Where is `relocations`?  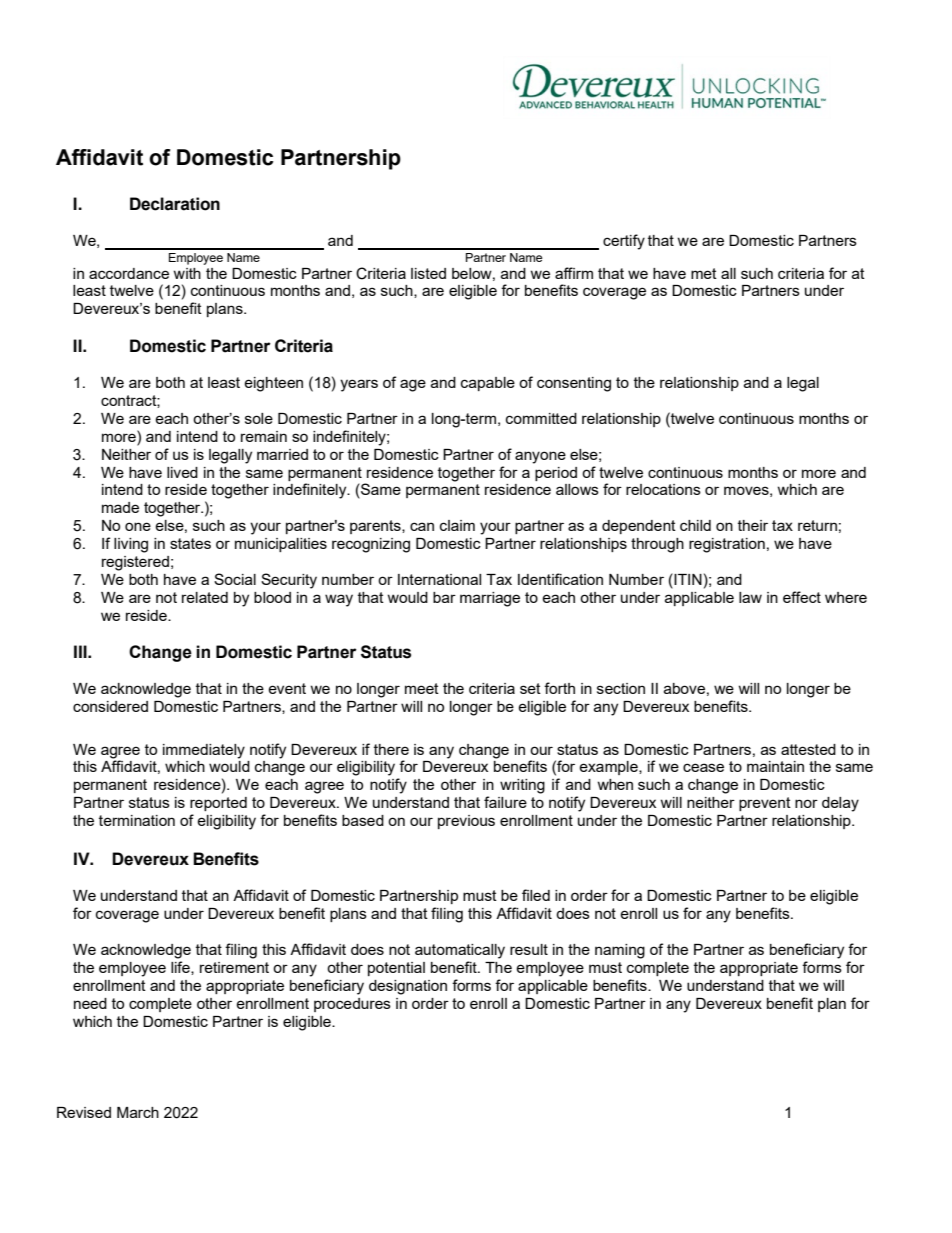 relocations is located at coordinates (663, 489).
